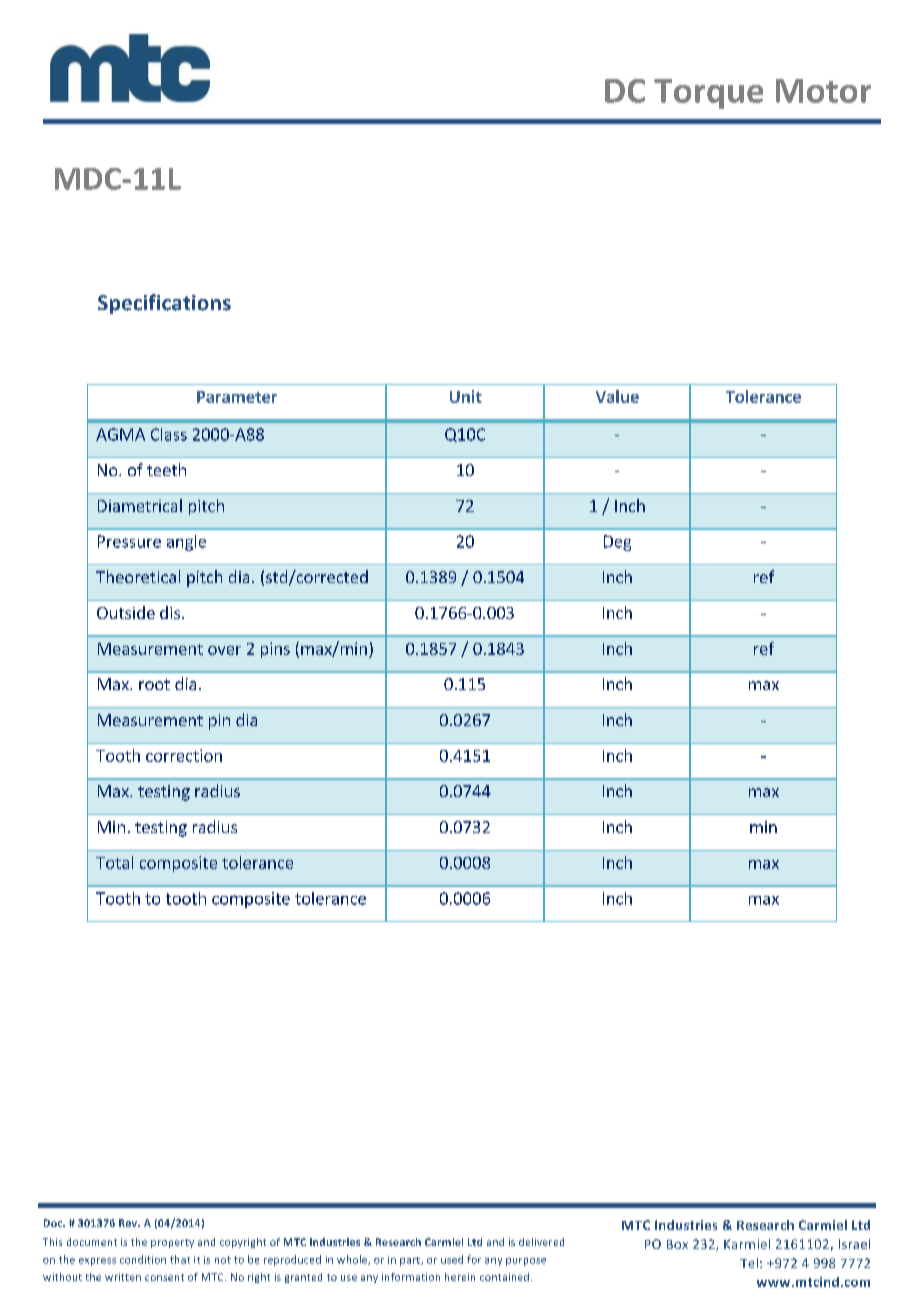  What do you see at coordinates (164, 304) in the page?
I see `Specifications` at bounding box center [164, 304].
